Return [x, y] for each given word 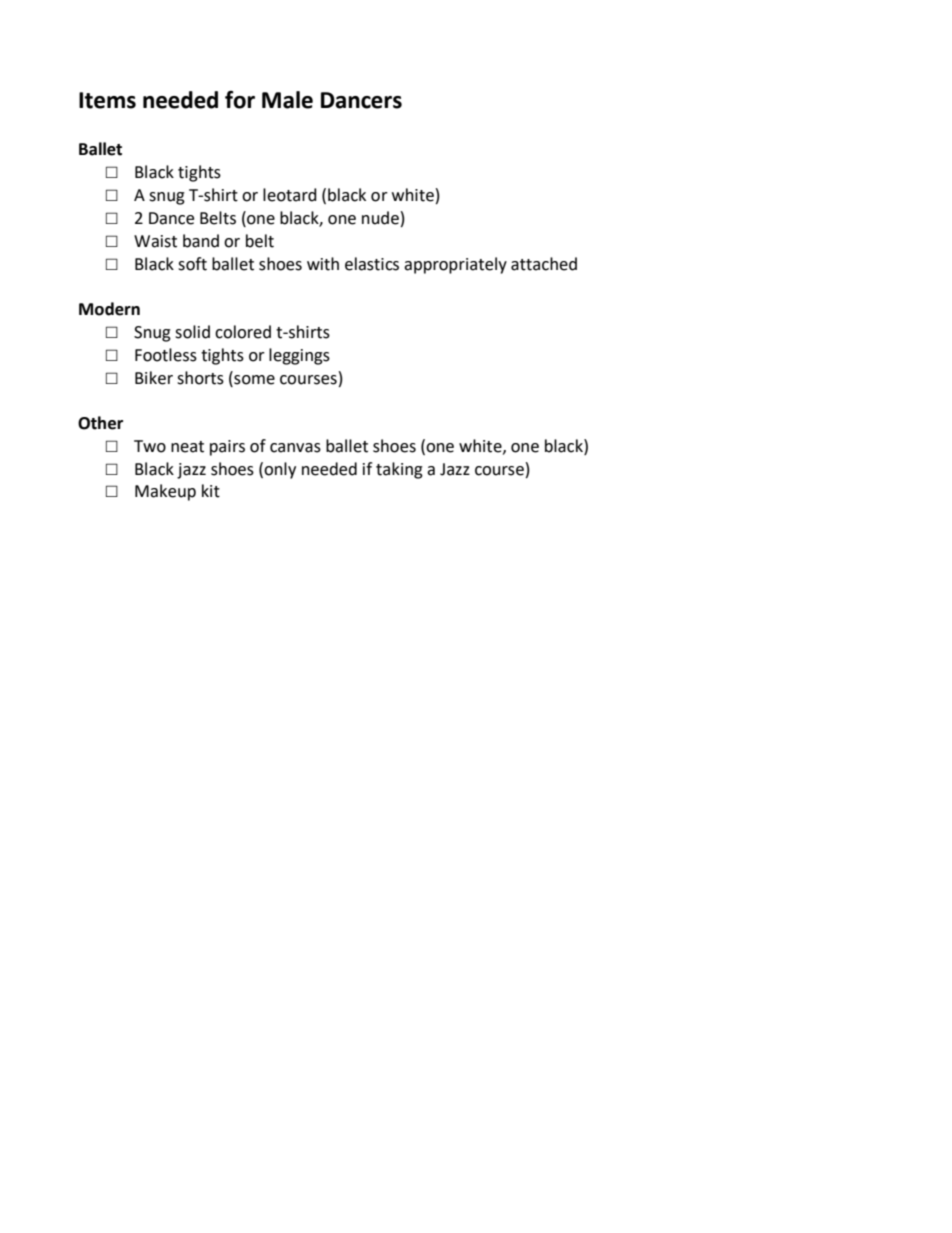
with [323, 264]
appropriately [455, 265]
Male [287, 100]
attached [544, 264]
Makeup [165, 492]
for [240, 100]
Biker [154, 378]
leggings [299, 356]
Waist [155, 241]
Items [107, 100]
